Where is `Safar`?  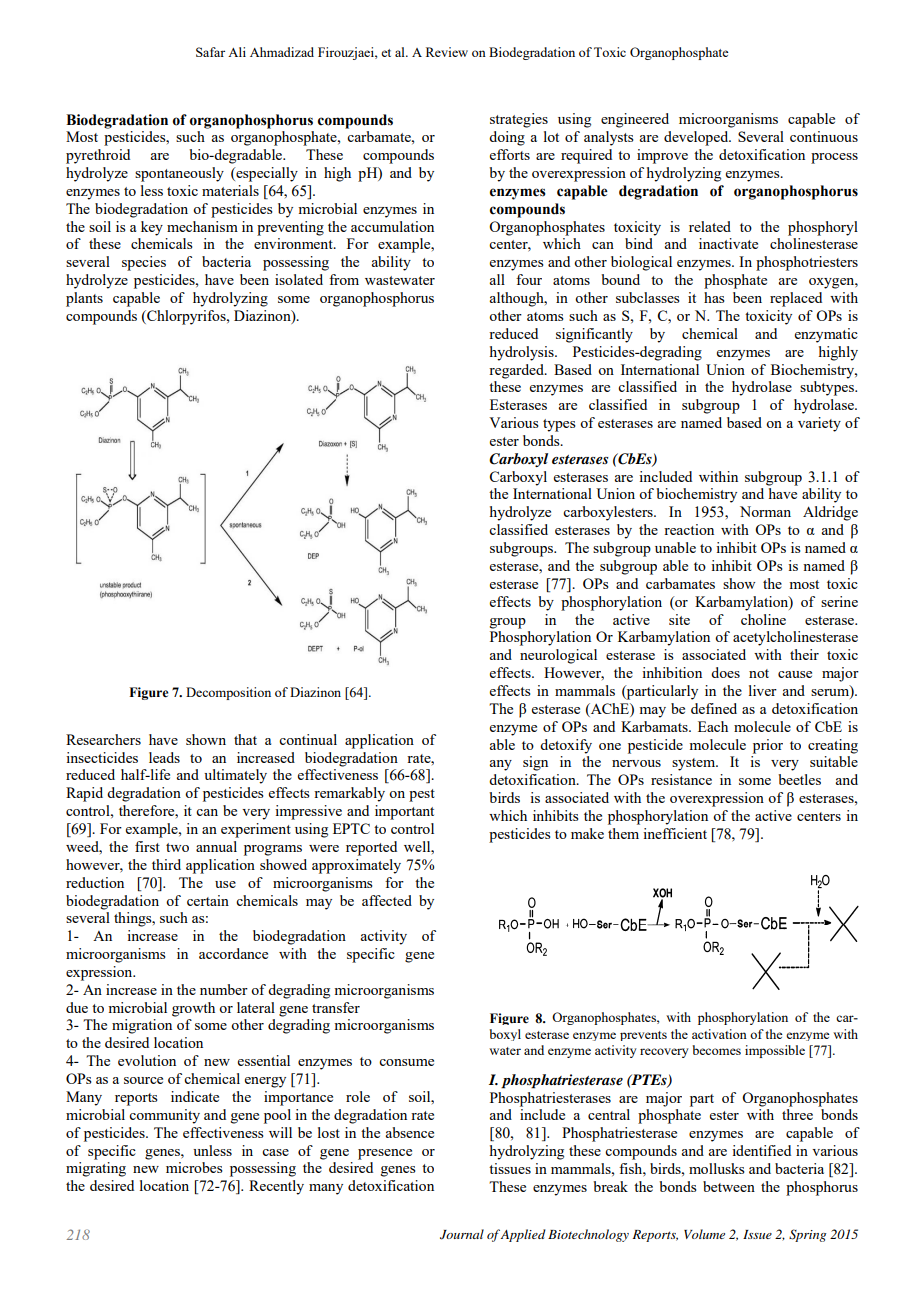 Safar is located at coordinates (210, 52).
